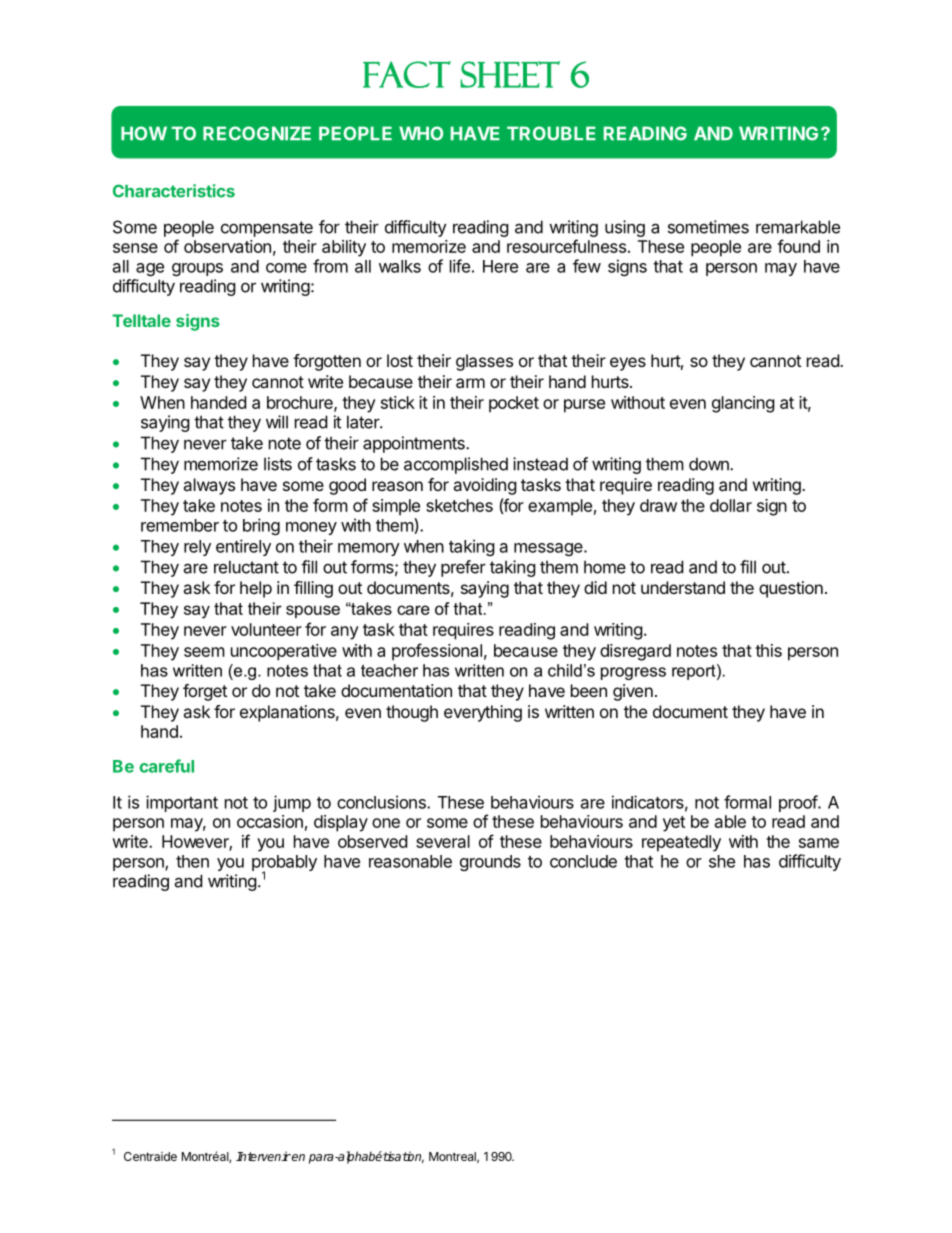 This screenshot has width=952, height=1233. Describe the element at coordinates (551, 133) in the screenshot. I see `TROUBLE` at that location.
